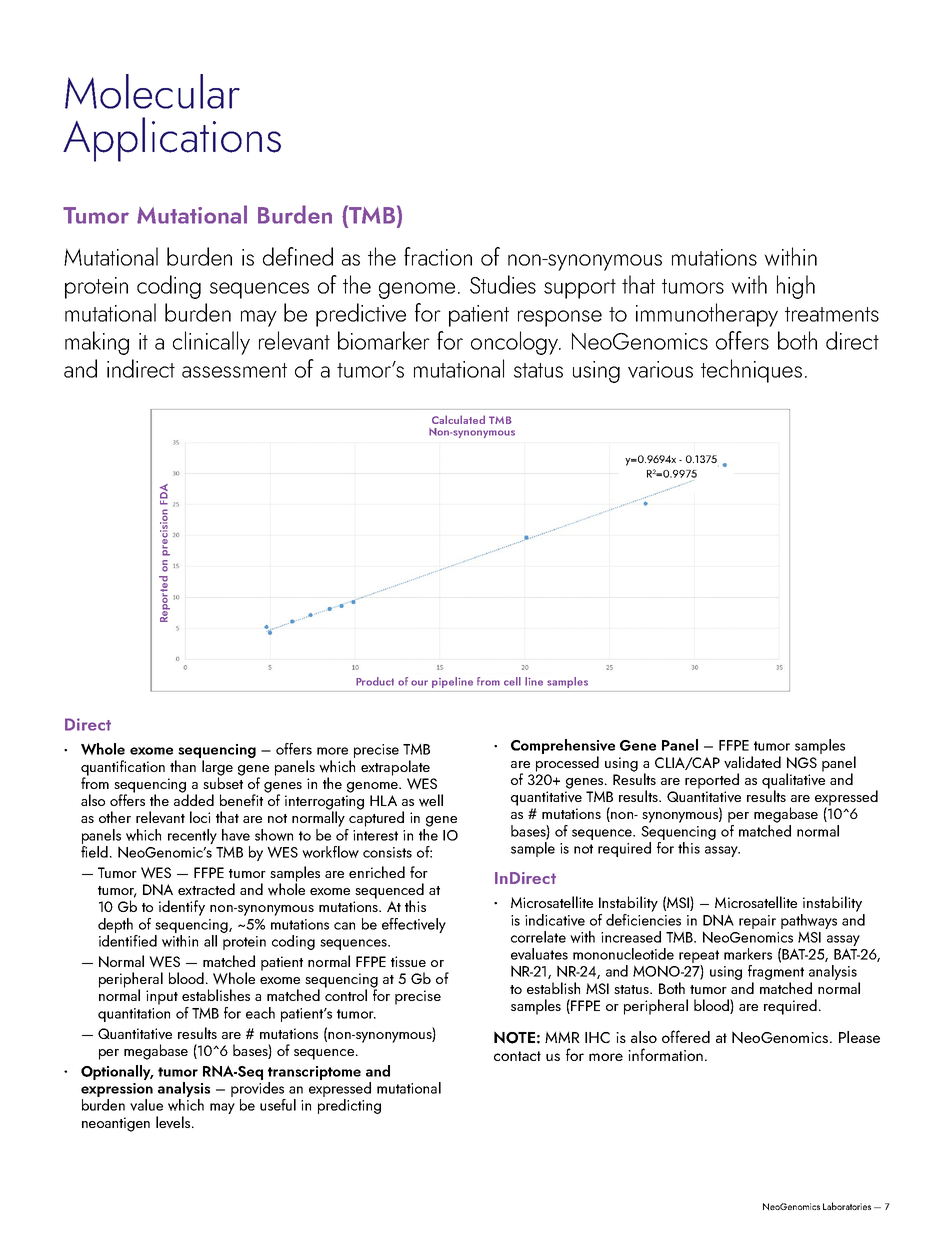 This page has width=952, height=1233. I want to click on Laboratories, so click(847, 1206).
